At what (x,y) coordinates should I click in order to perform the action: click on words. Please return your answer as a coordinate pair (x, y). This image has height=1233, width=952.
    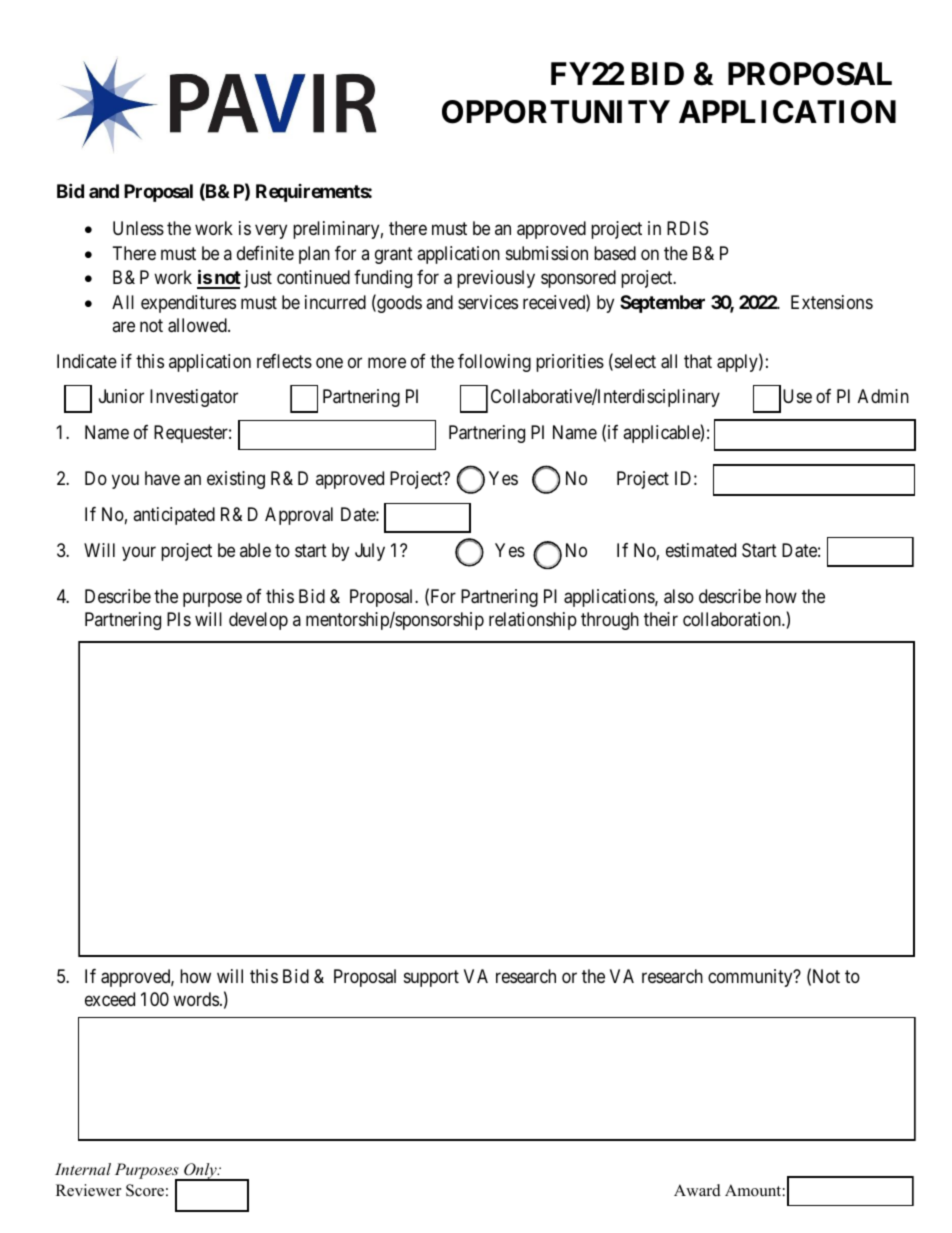
    Looking at the image, I should click on (196, 999).
